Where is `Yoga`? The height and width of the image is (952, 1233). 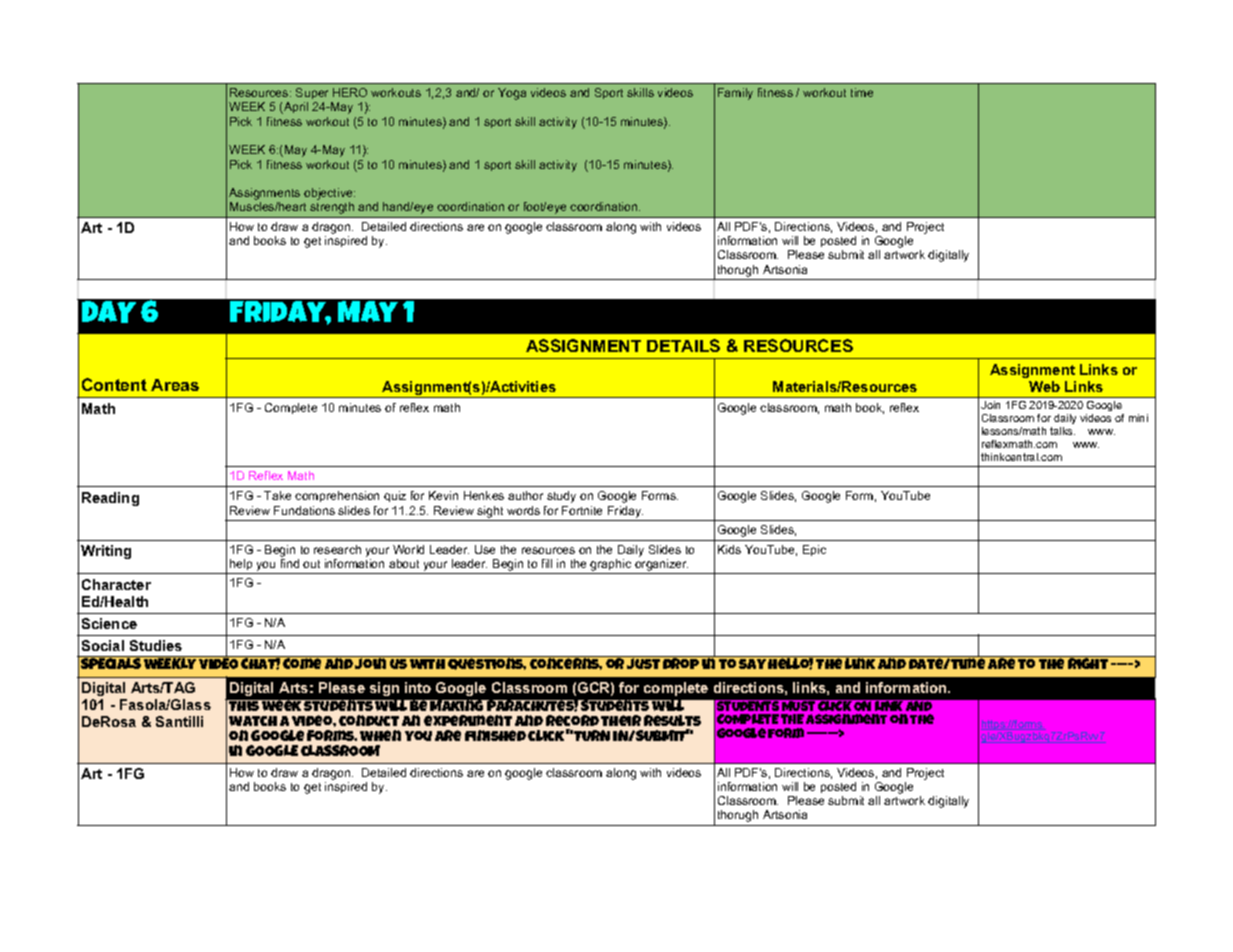
Yoga is located at coordinates (512, 94).
